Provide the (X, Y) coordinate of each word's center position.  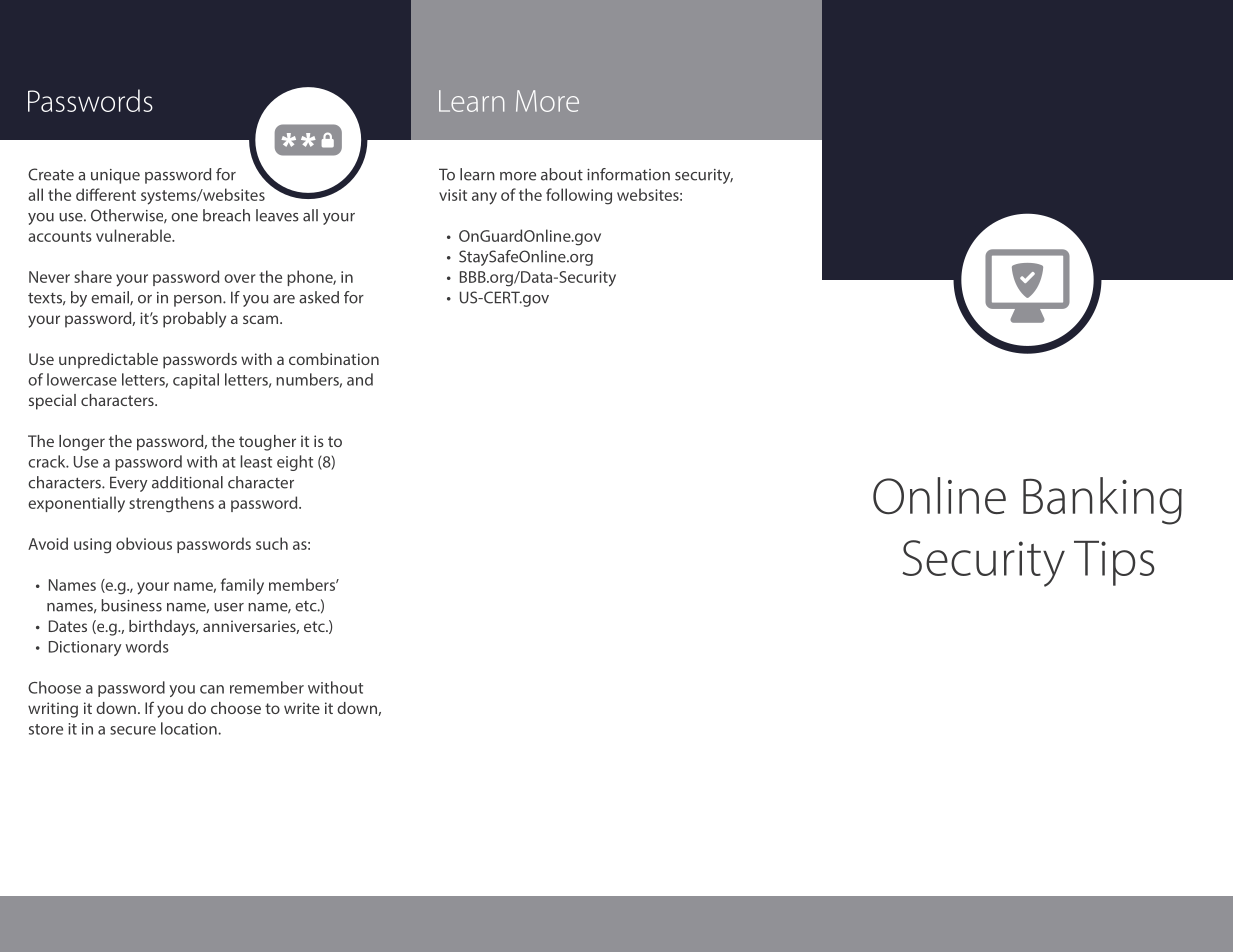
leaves (277, 215)
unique (115, 176)
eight (295, 463)
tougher (267, 443)
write (302, 708)
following (579, 196)
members (303, 584)
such (272, 543)
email (111, 298)
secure (133, 730)
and (360, 379)
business (131, 605)
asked (319, 297)
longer (82, 443)
